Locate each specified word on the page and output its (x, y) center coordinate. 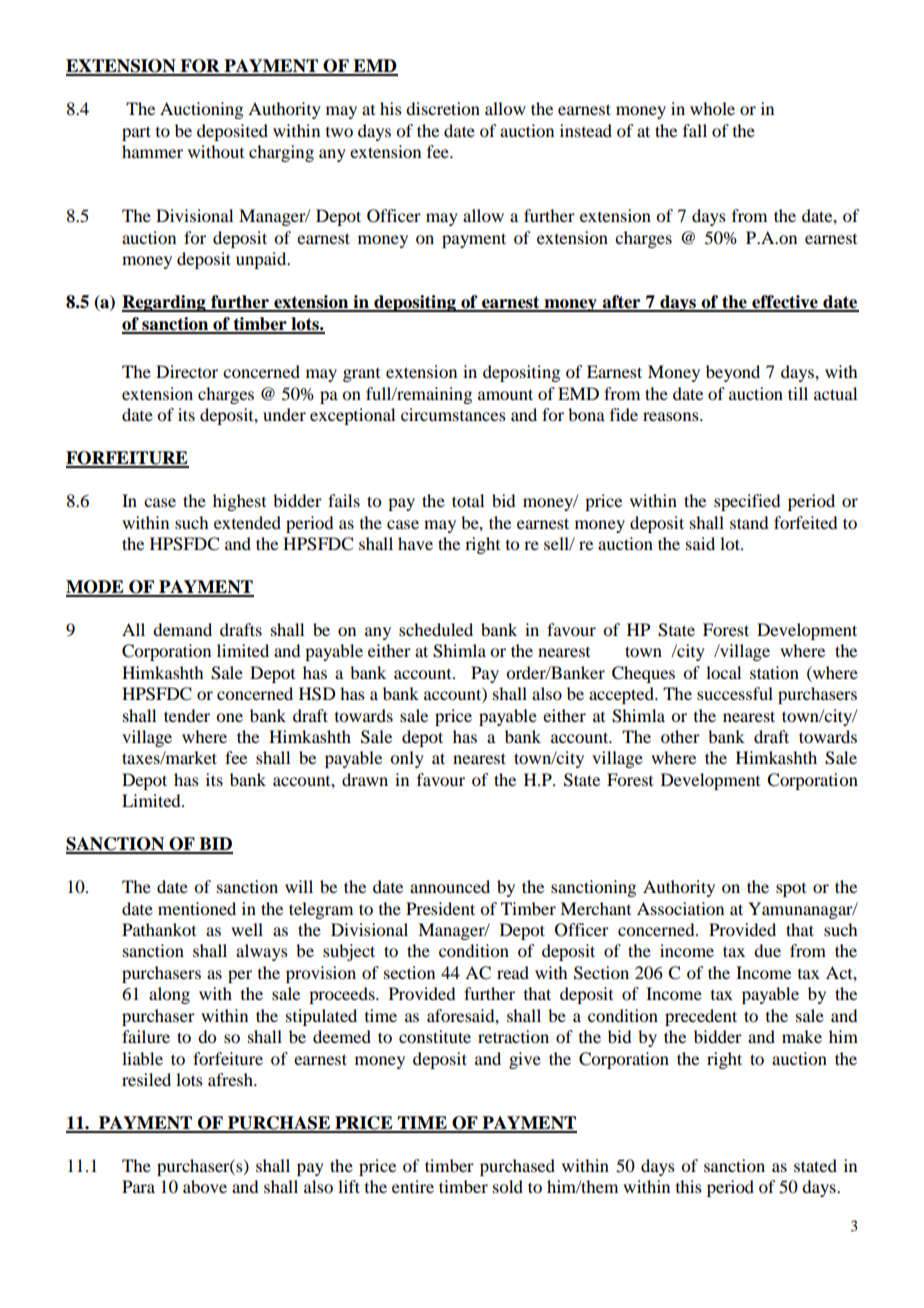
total (468, 500)
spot (791, 890)
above (205, 1186)
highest (239, 502)
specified (747, 502)
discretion (443, 108)
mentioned (197, 908)
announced (450, 886)
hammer (152, 151)
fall (695, 130)
